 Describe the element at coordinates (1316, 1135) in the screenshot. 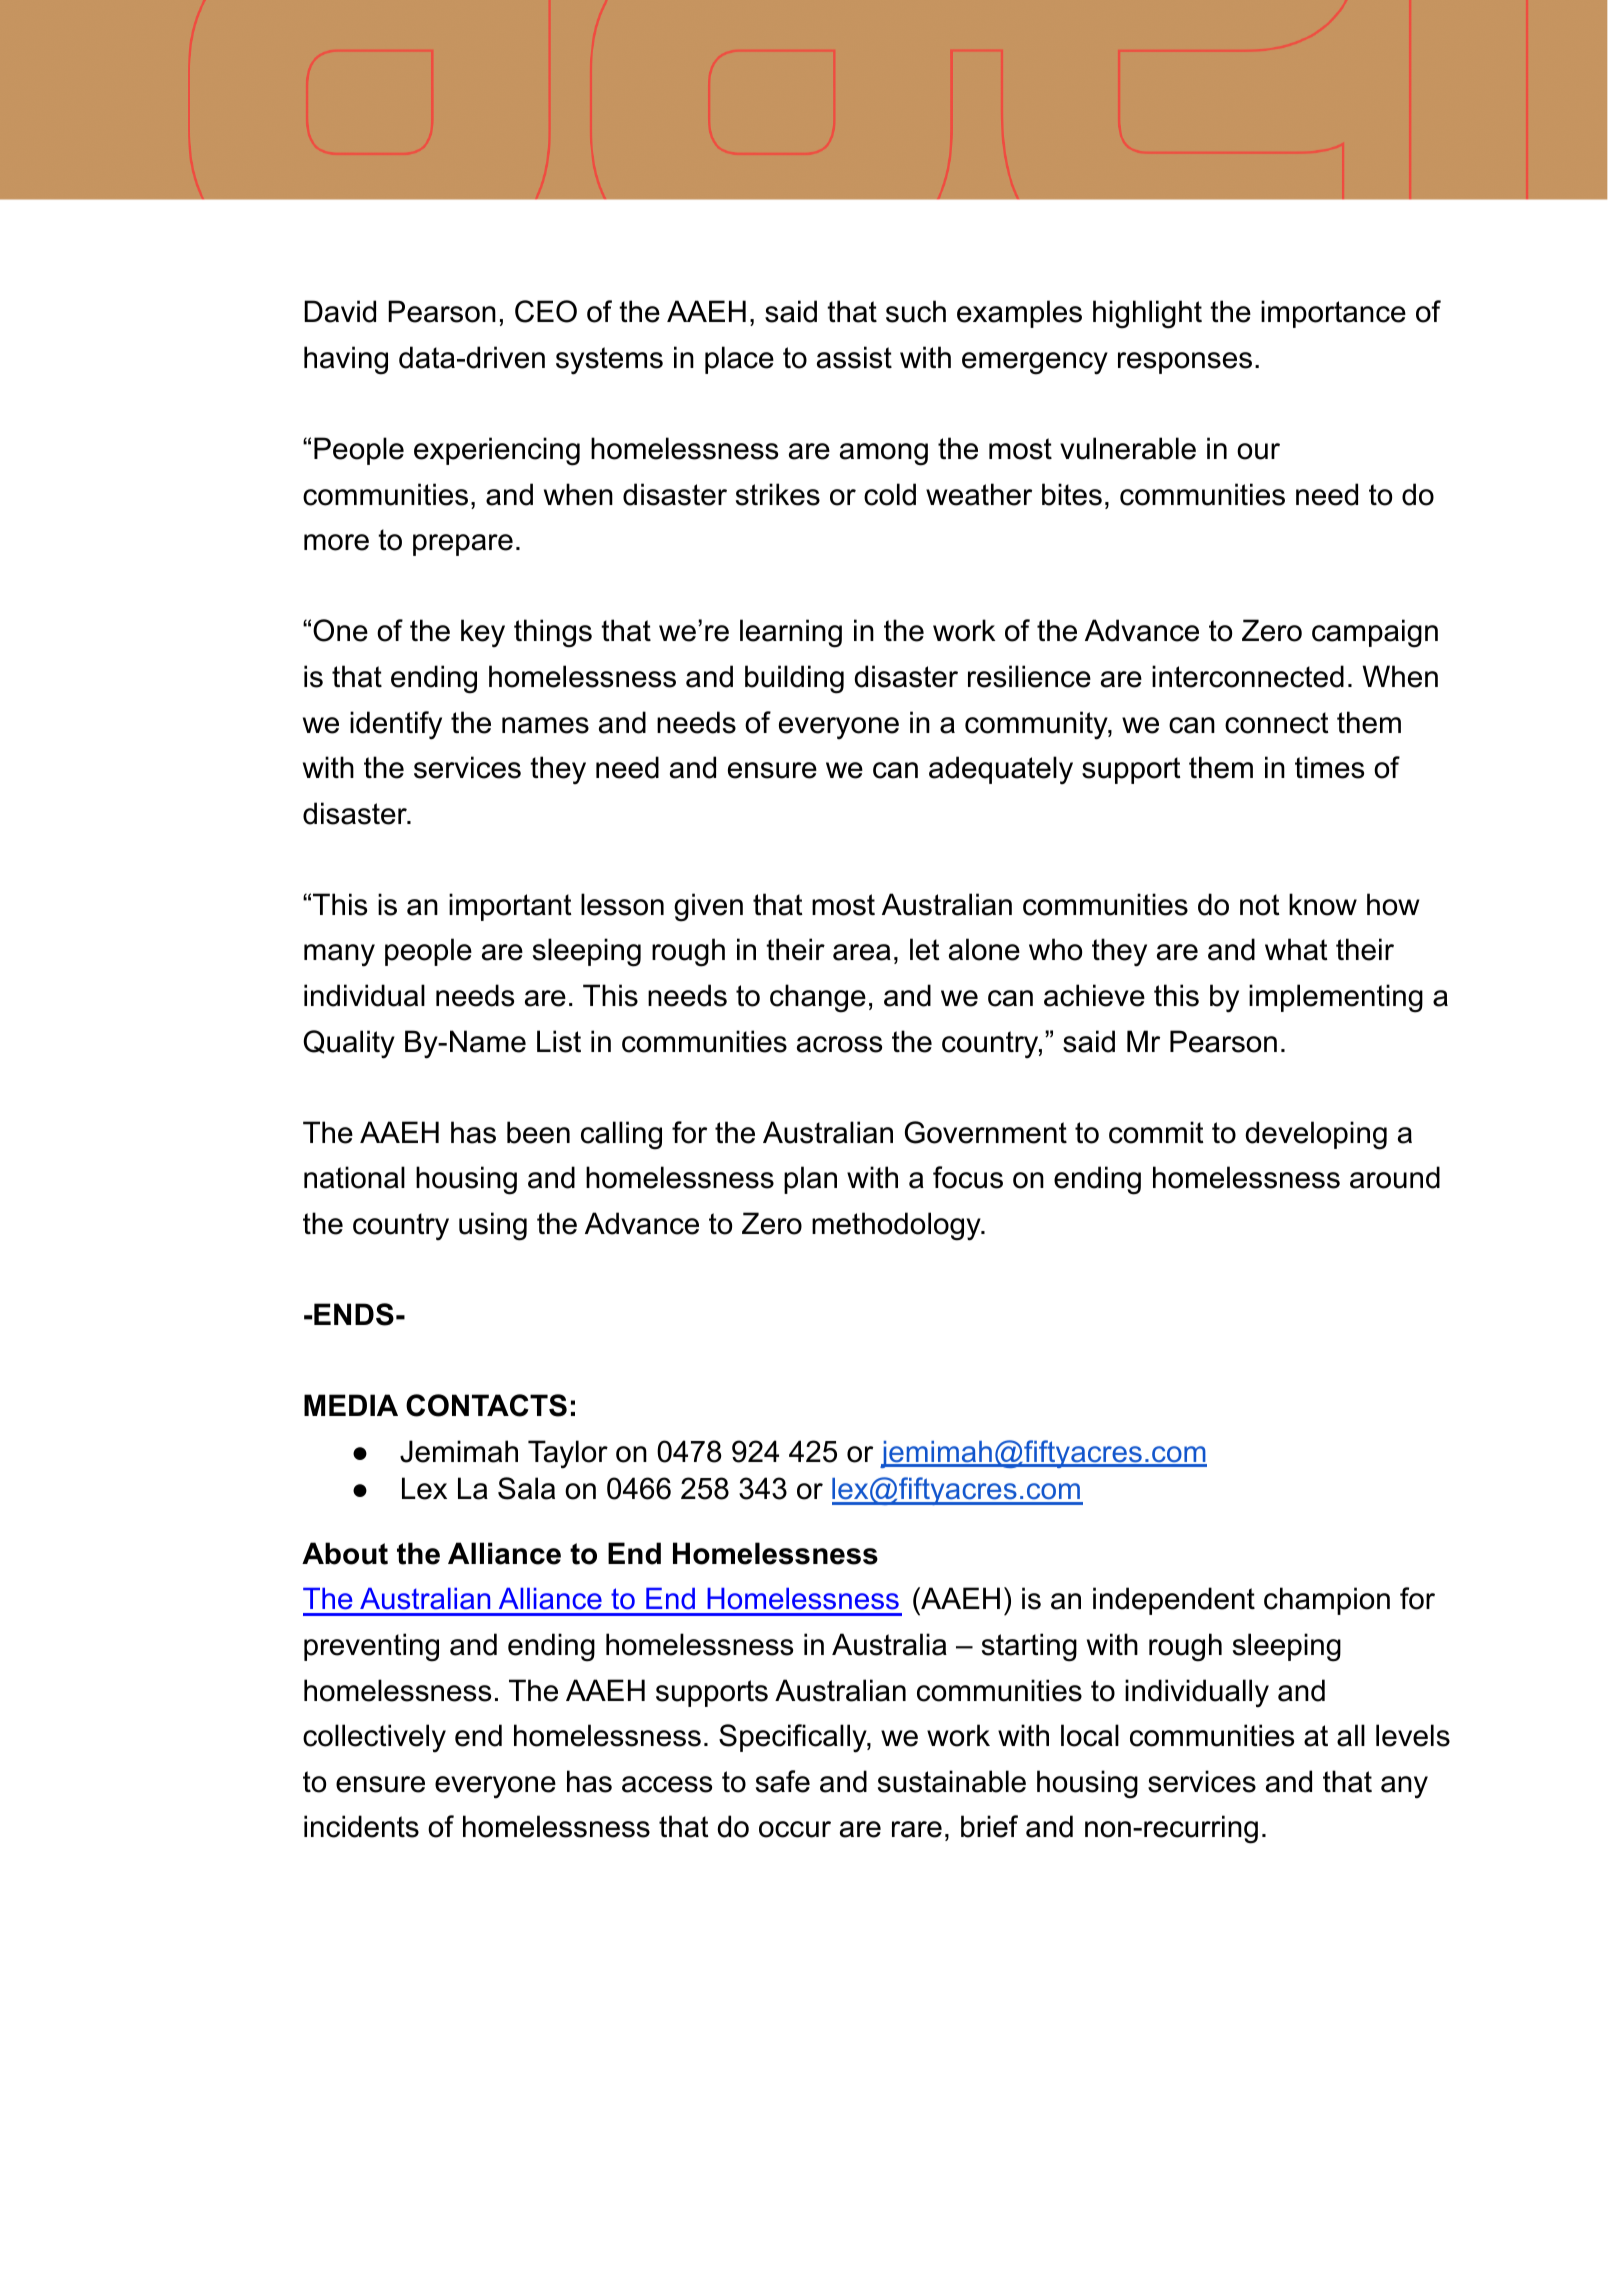

I see `developing` at that location.
